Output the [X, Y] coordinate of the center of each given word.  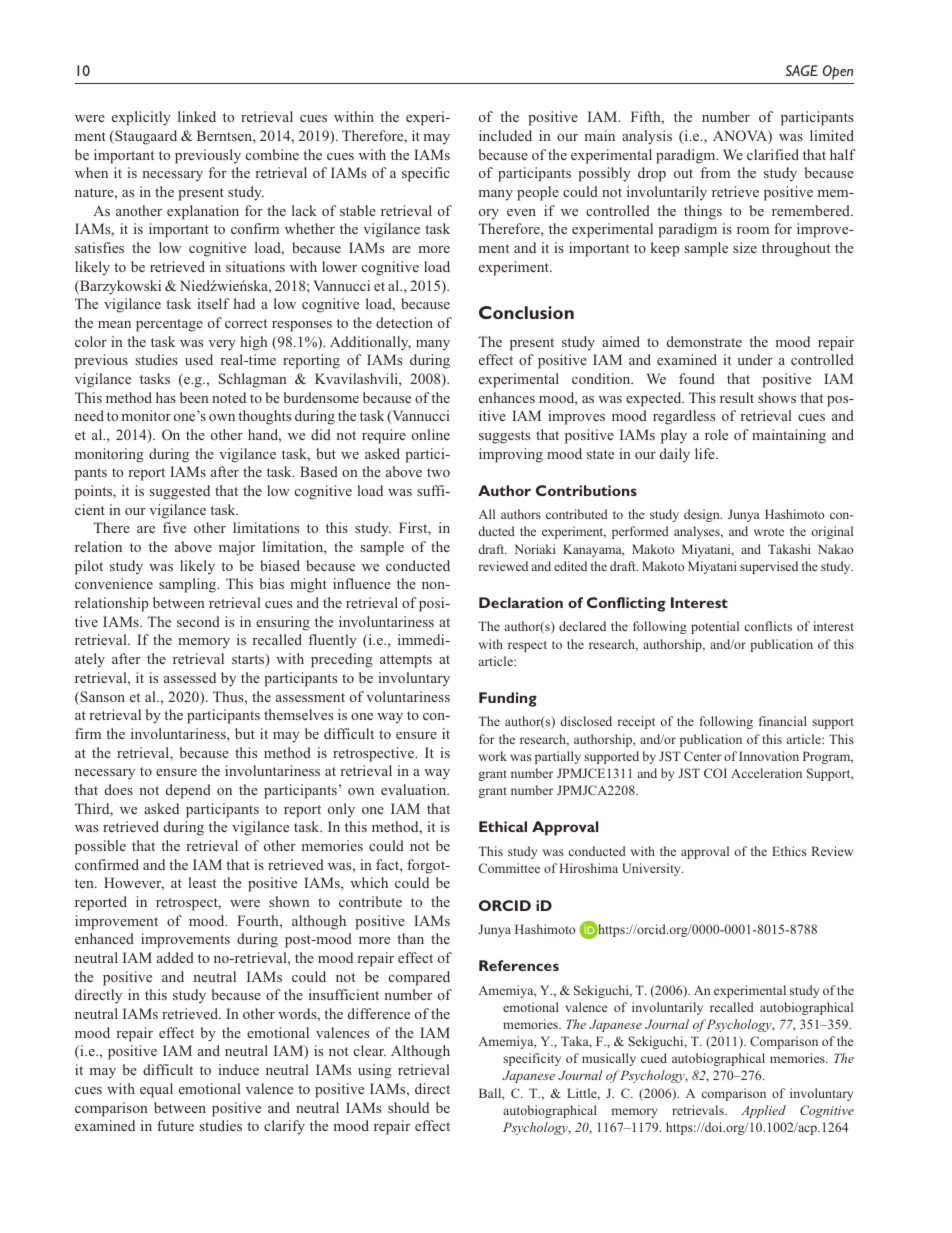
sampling [189, 585]
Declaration [521, 602]
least [202, 882]
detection [404, 322]
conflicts [768, 626]
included [505, 135]
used [199, 359]
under [755, 359]
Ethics [789, 851]
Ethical [503, 826]
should [408, 1107]
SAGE [802, 70]
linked [197, 116]
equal [156, 1090]
